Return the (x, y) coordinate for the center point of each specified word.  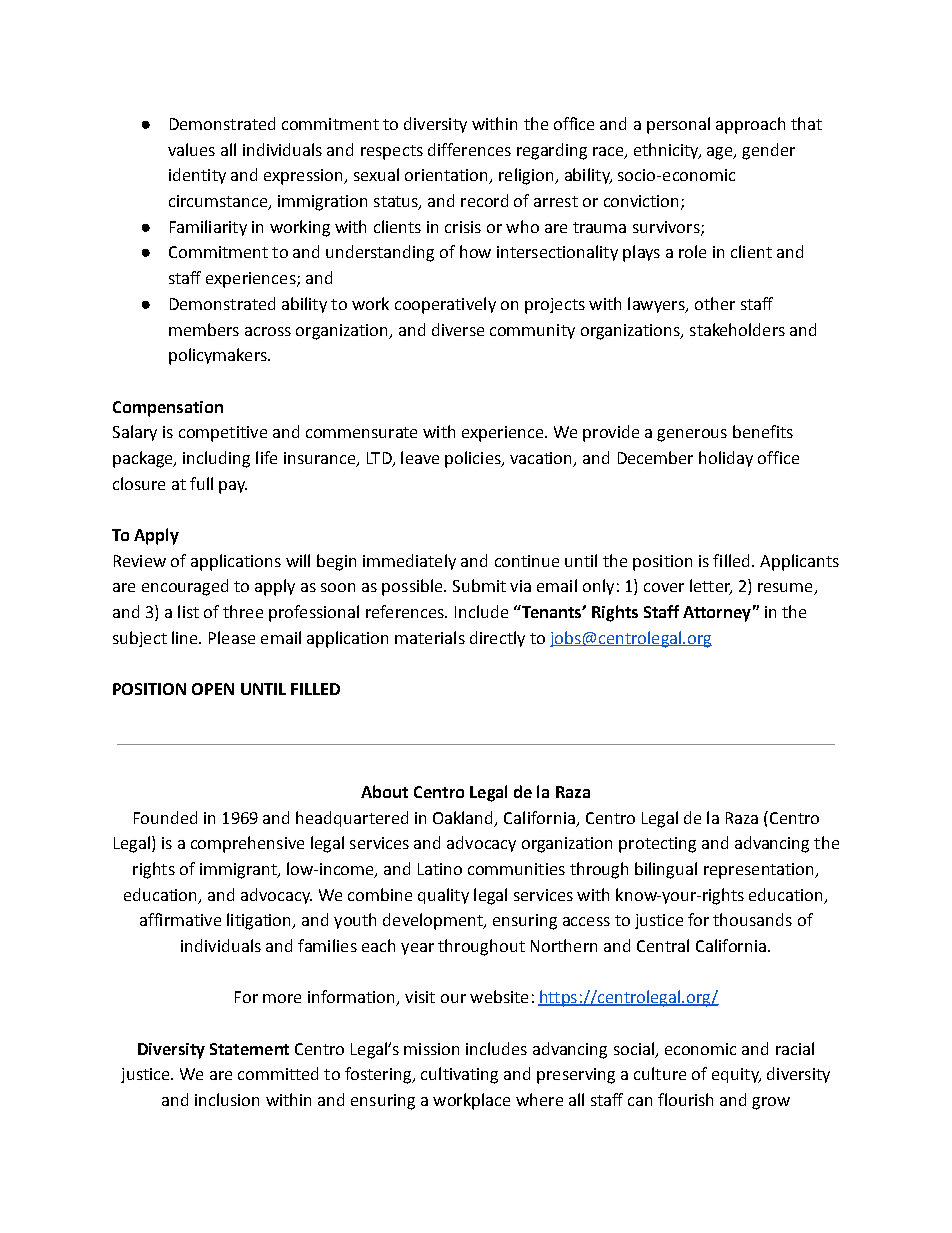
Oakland (464, 818)
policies (474, 459)
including (216, 459)
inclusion (227, 1099)
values (191, 149)
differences (469, 149)
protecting (657, 845)
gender (768, 151)
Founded (165, 817)
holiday (726, 459)
